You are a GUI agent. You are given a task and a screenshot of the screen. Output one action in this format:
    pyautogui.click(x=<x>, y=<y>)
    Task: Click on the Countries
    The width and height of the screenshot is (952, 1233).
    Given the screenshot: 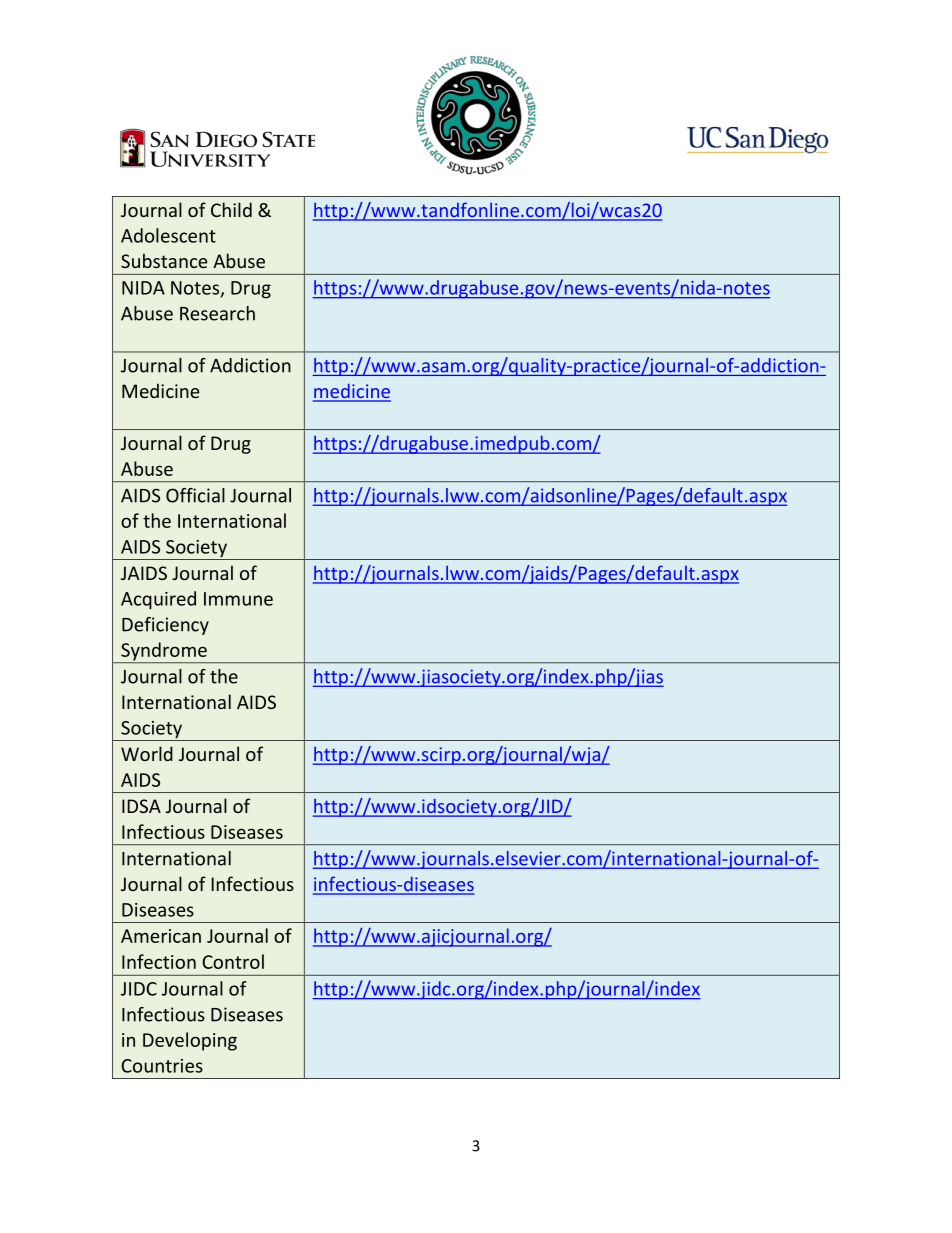 What is the action you would take?
    pyautogui.click(x=162, y=1066)
